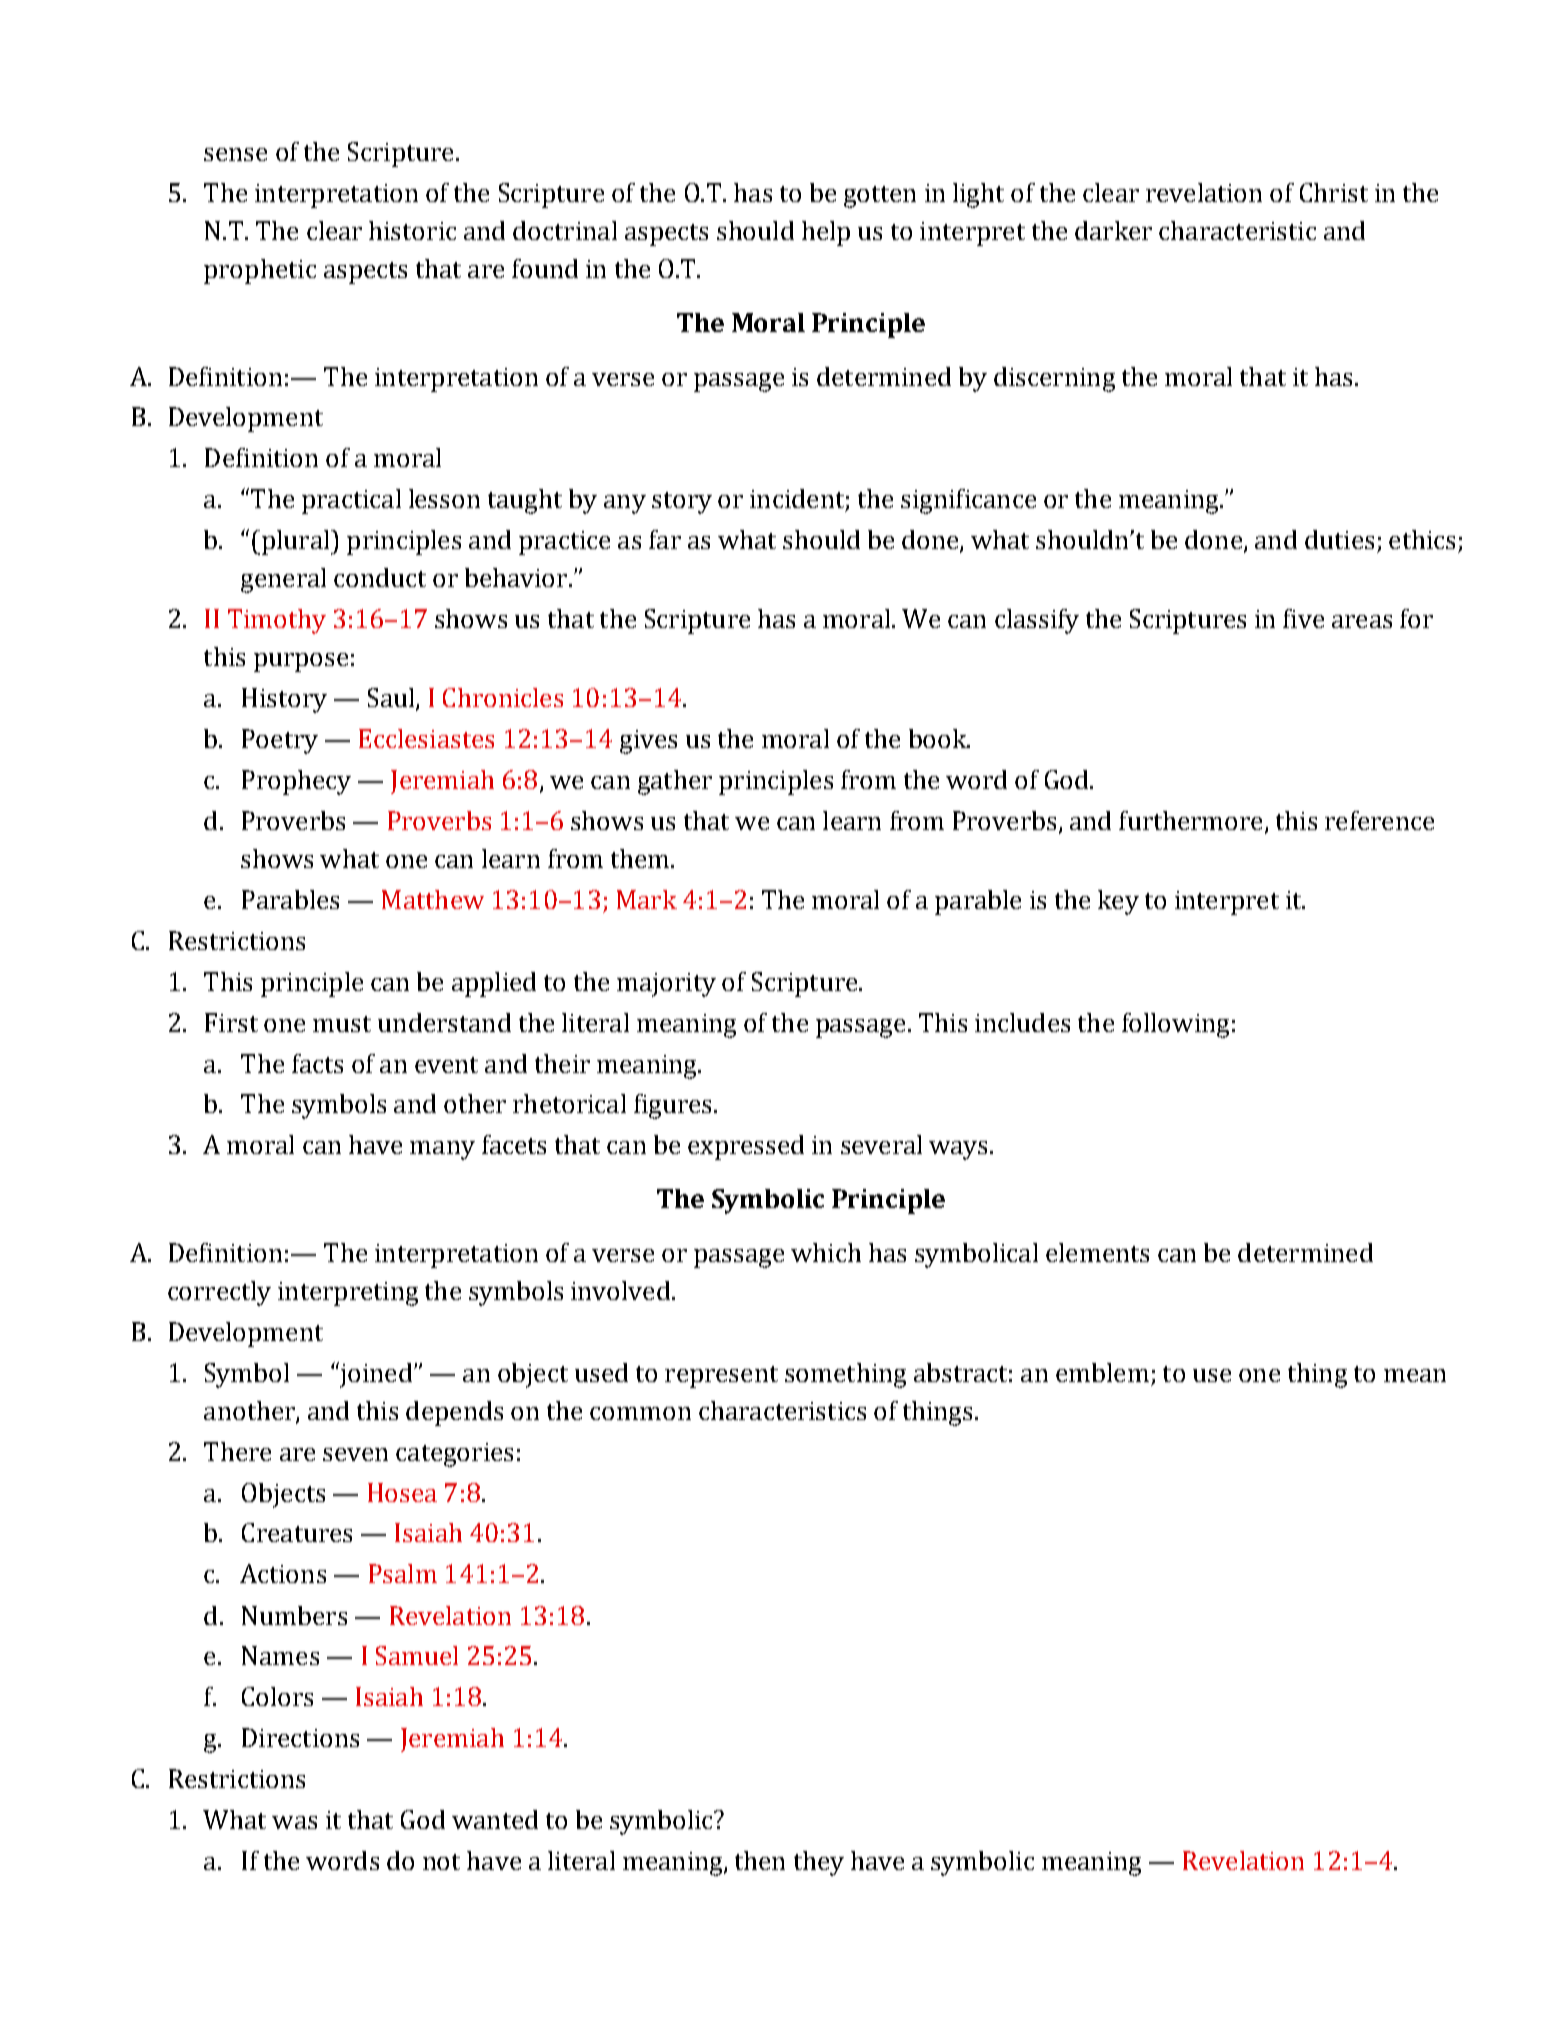 The image size is (1563, 2023). Describe the element at coordinates (1334, 192) in the screenshot. I see `Christ` at that location.
